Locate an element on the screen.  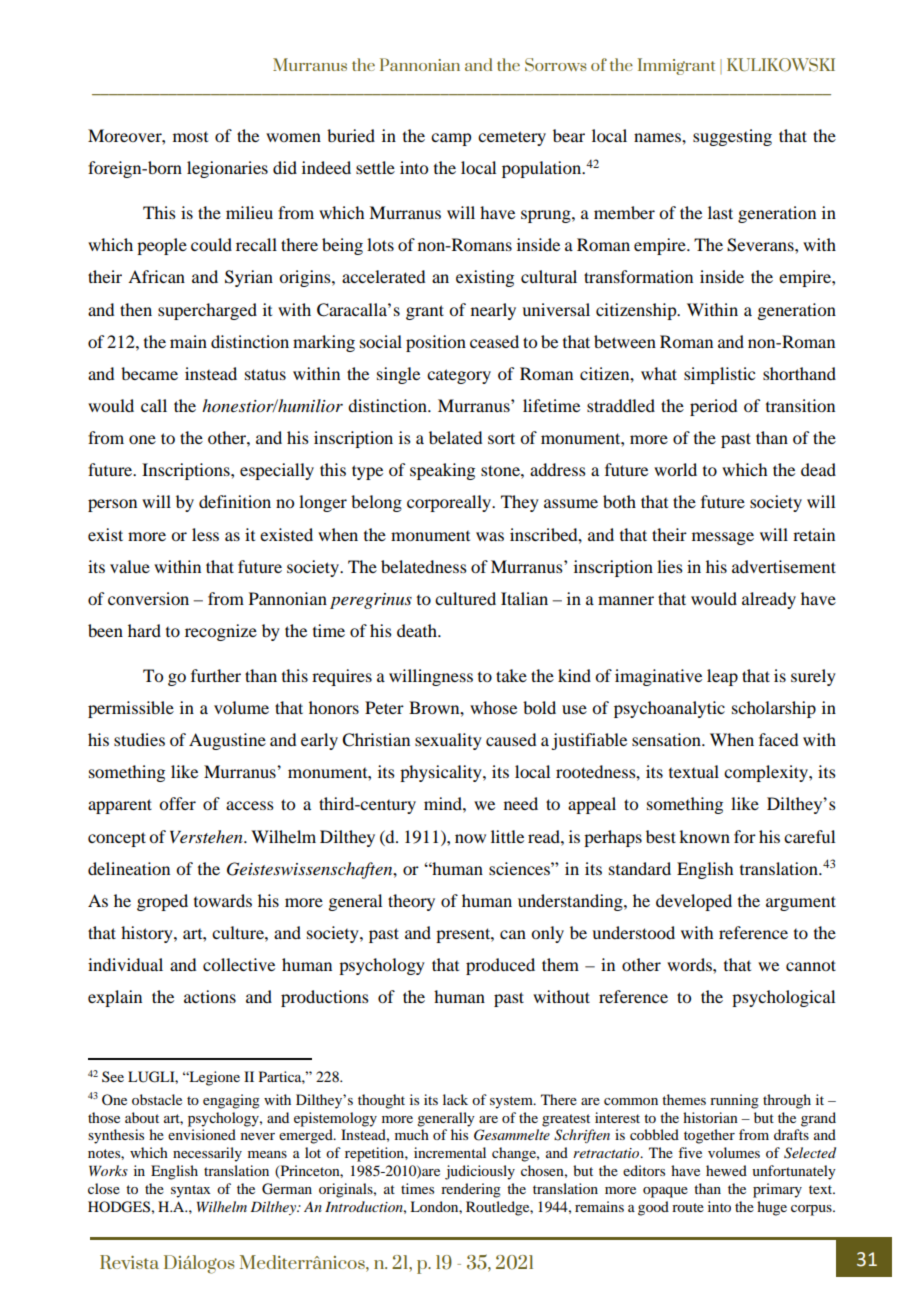
physicality is located at coordinates (442, 773).
